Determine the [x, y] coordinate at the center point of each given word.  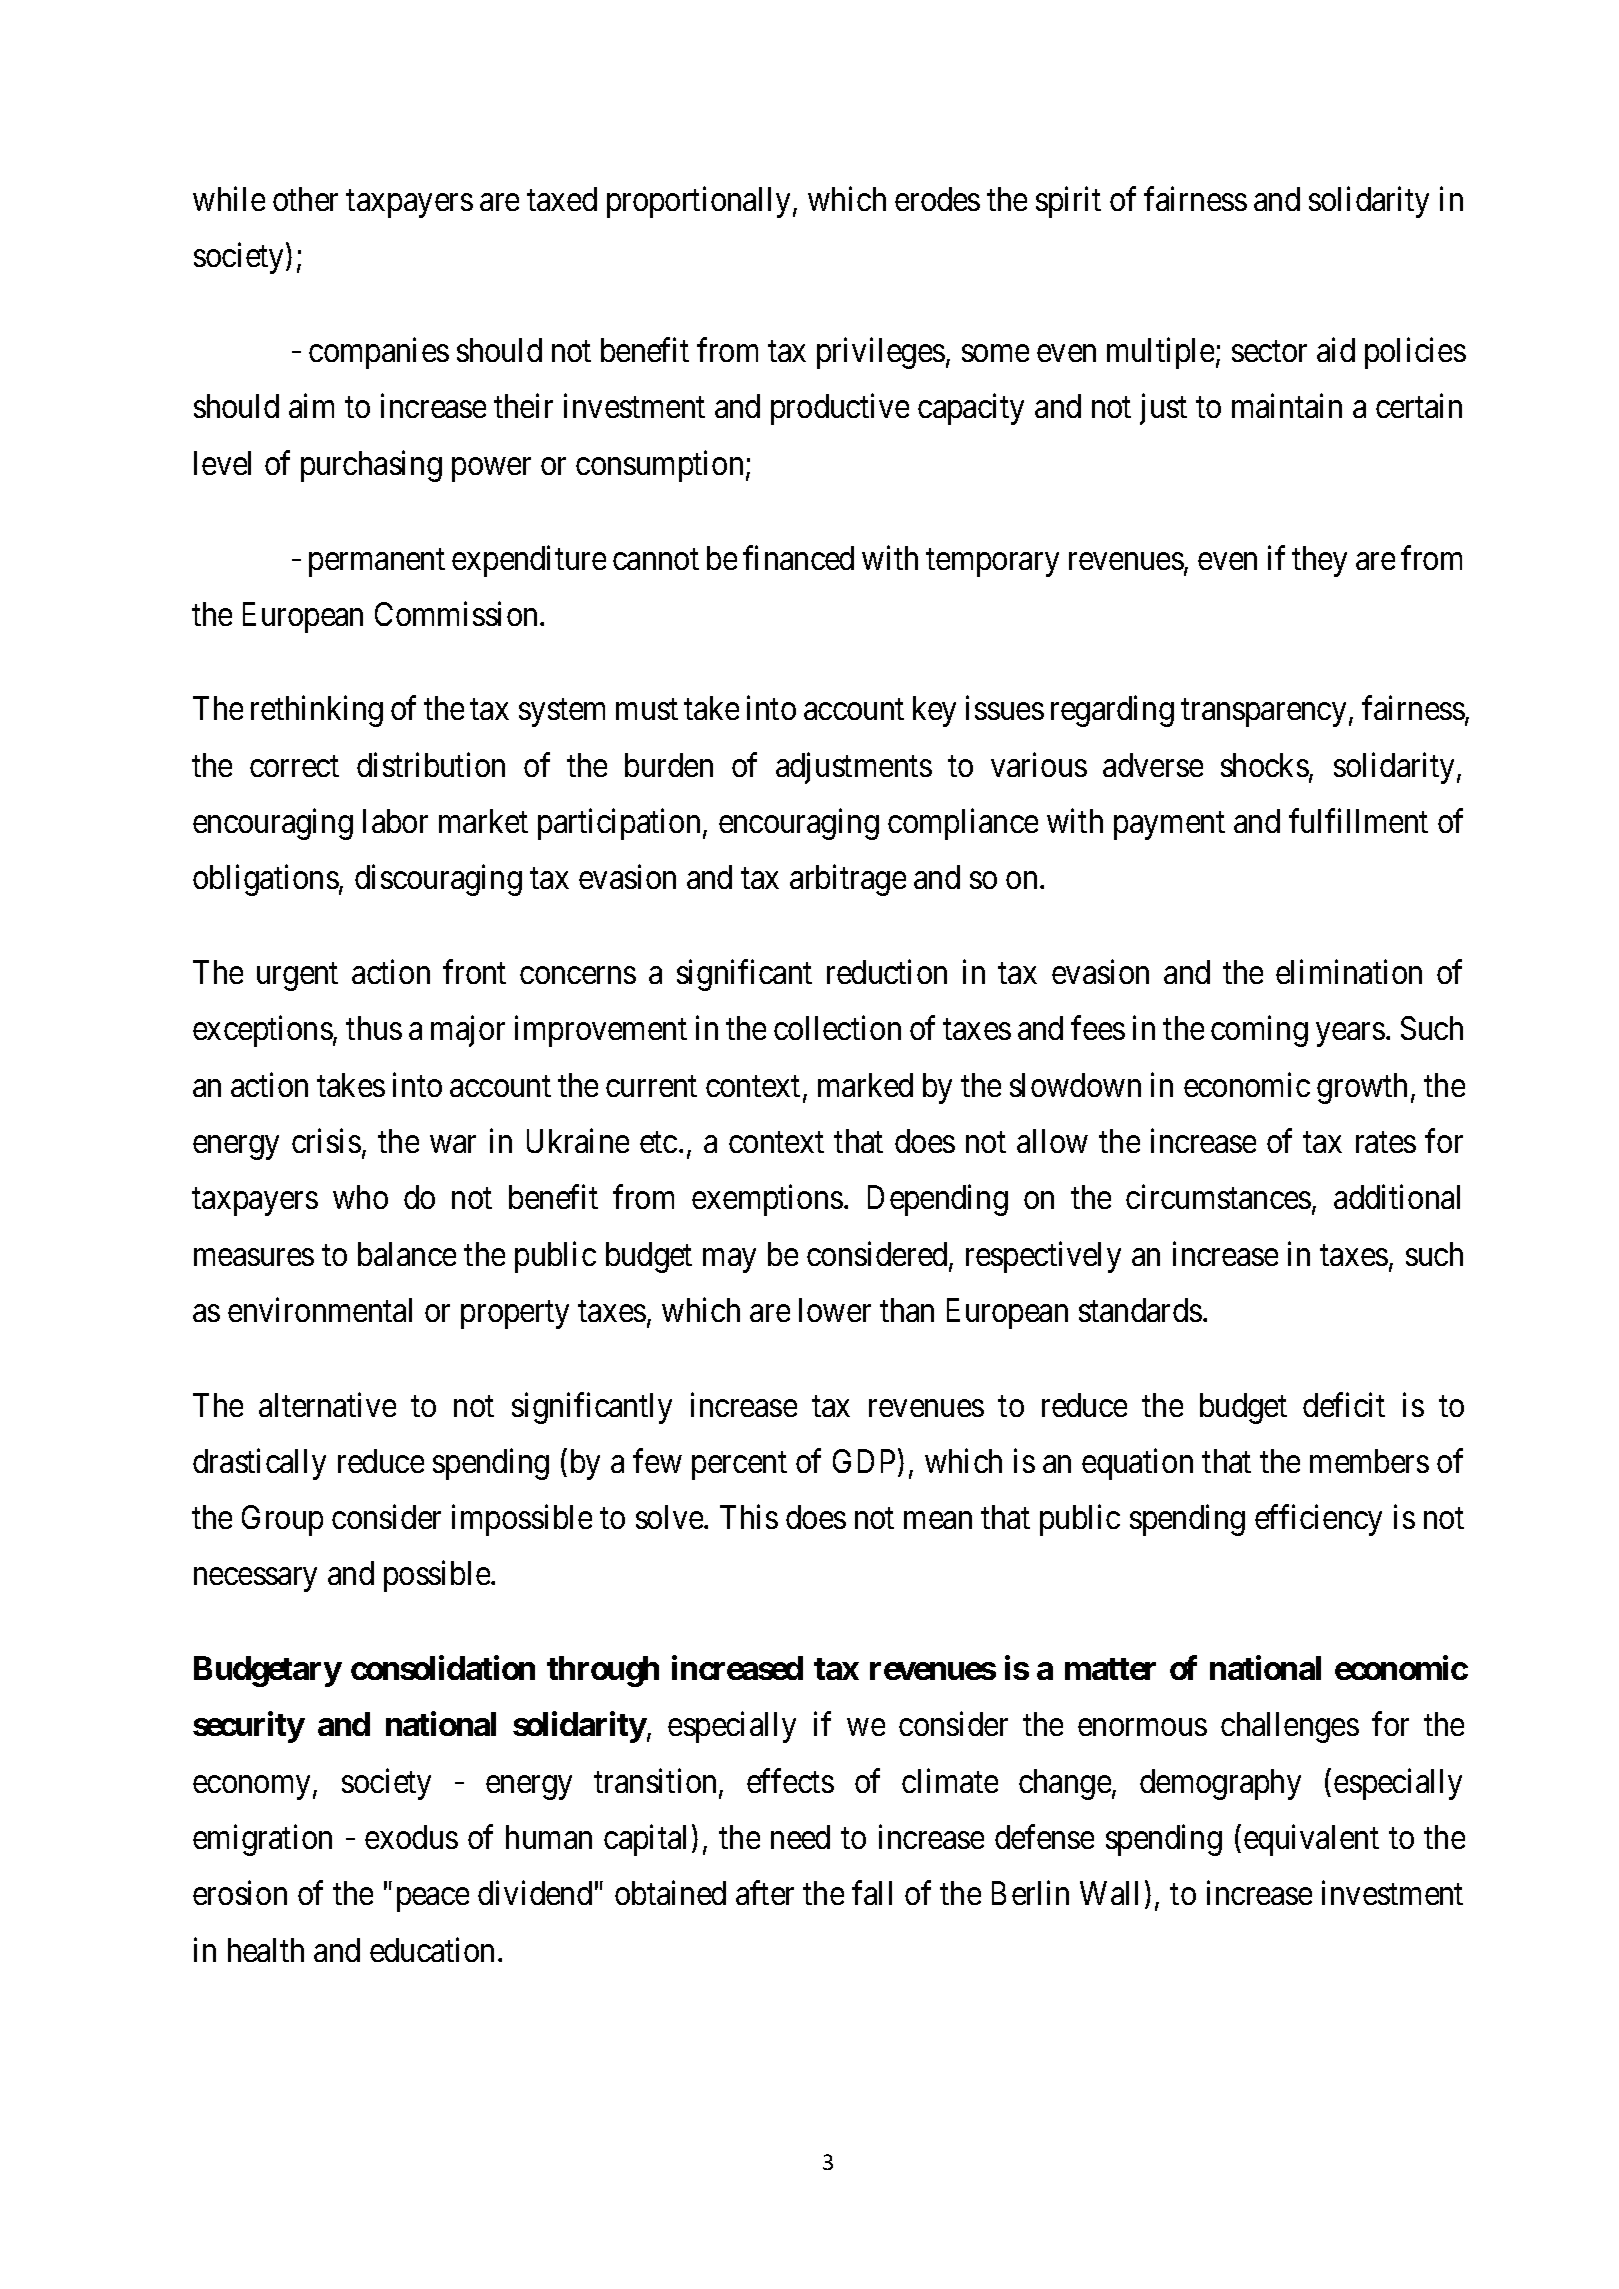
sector [1269, 351]
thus [374, 1028]
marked [865, 1085]
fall [872, 1893]
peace [433, 1900]
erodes [937, 199]
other [305, 199]
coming [1259, 1031]
